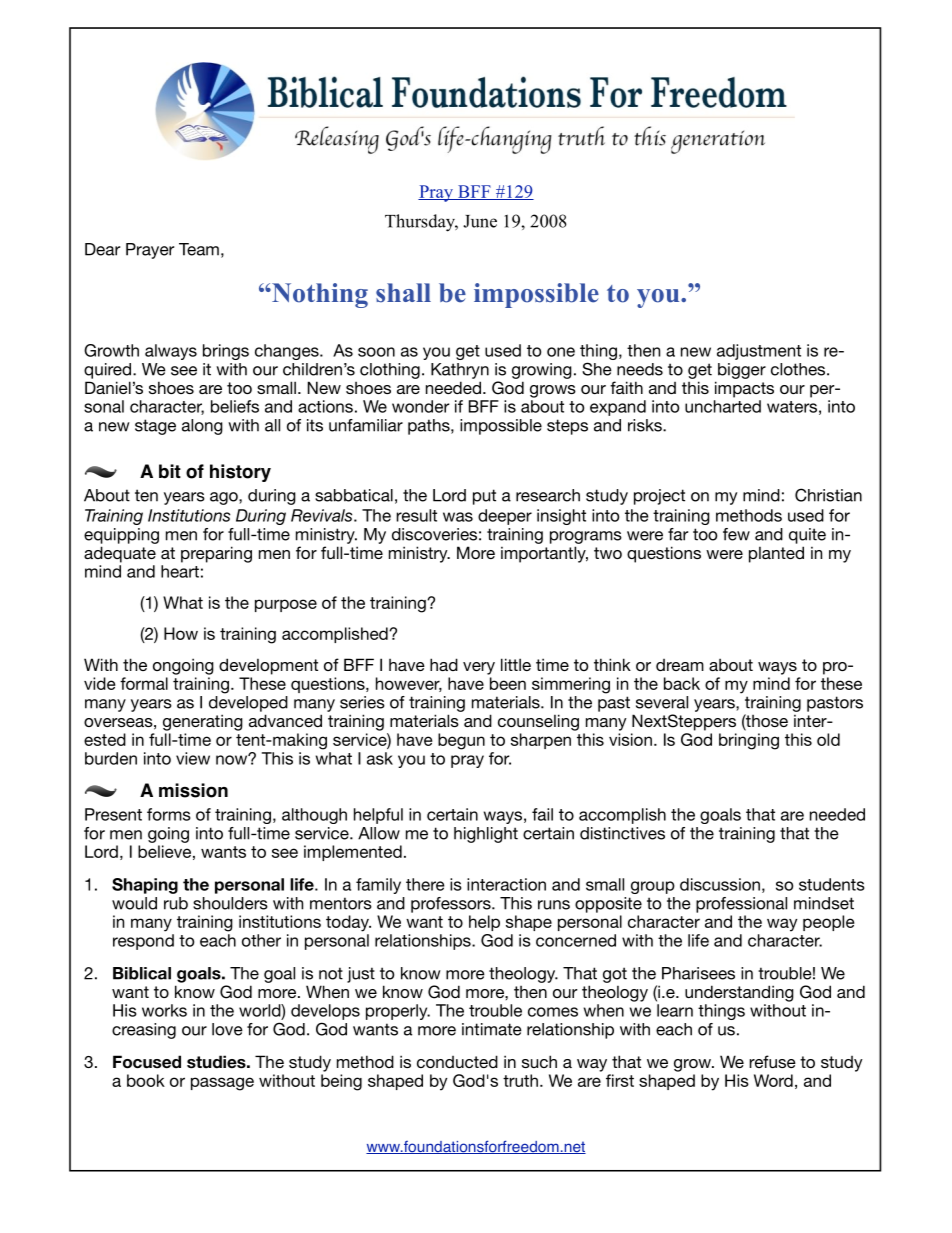 The width and height of the document is (952, 1233). I want to click on passage, so click(222, 1084).
